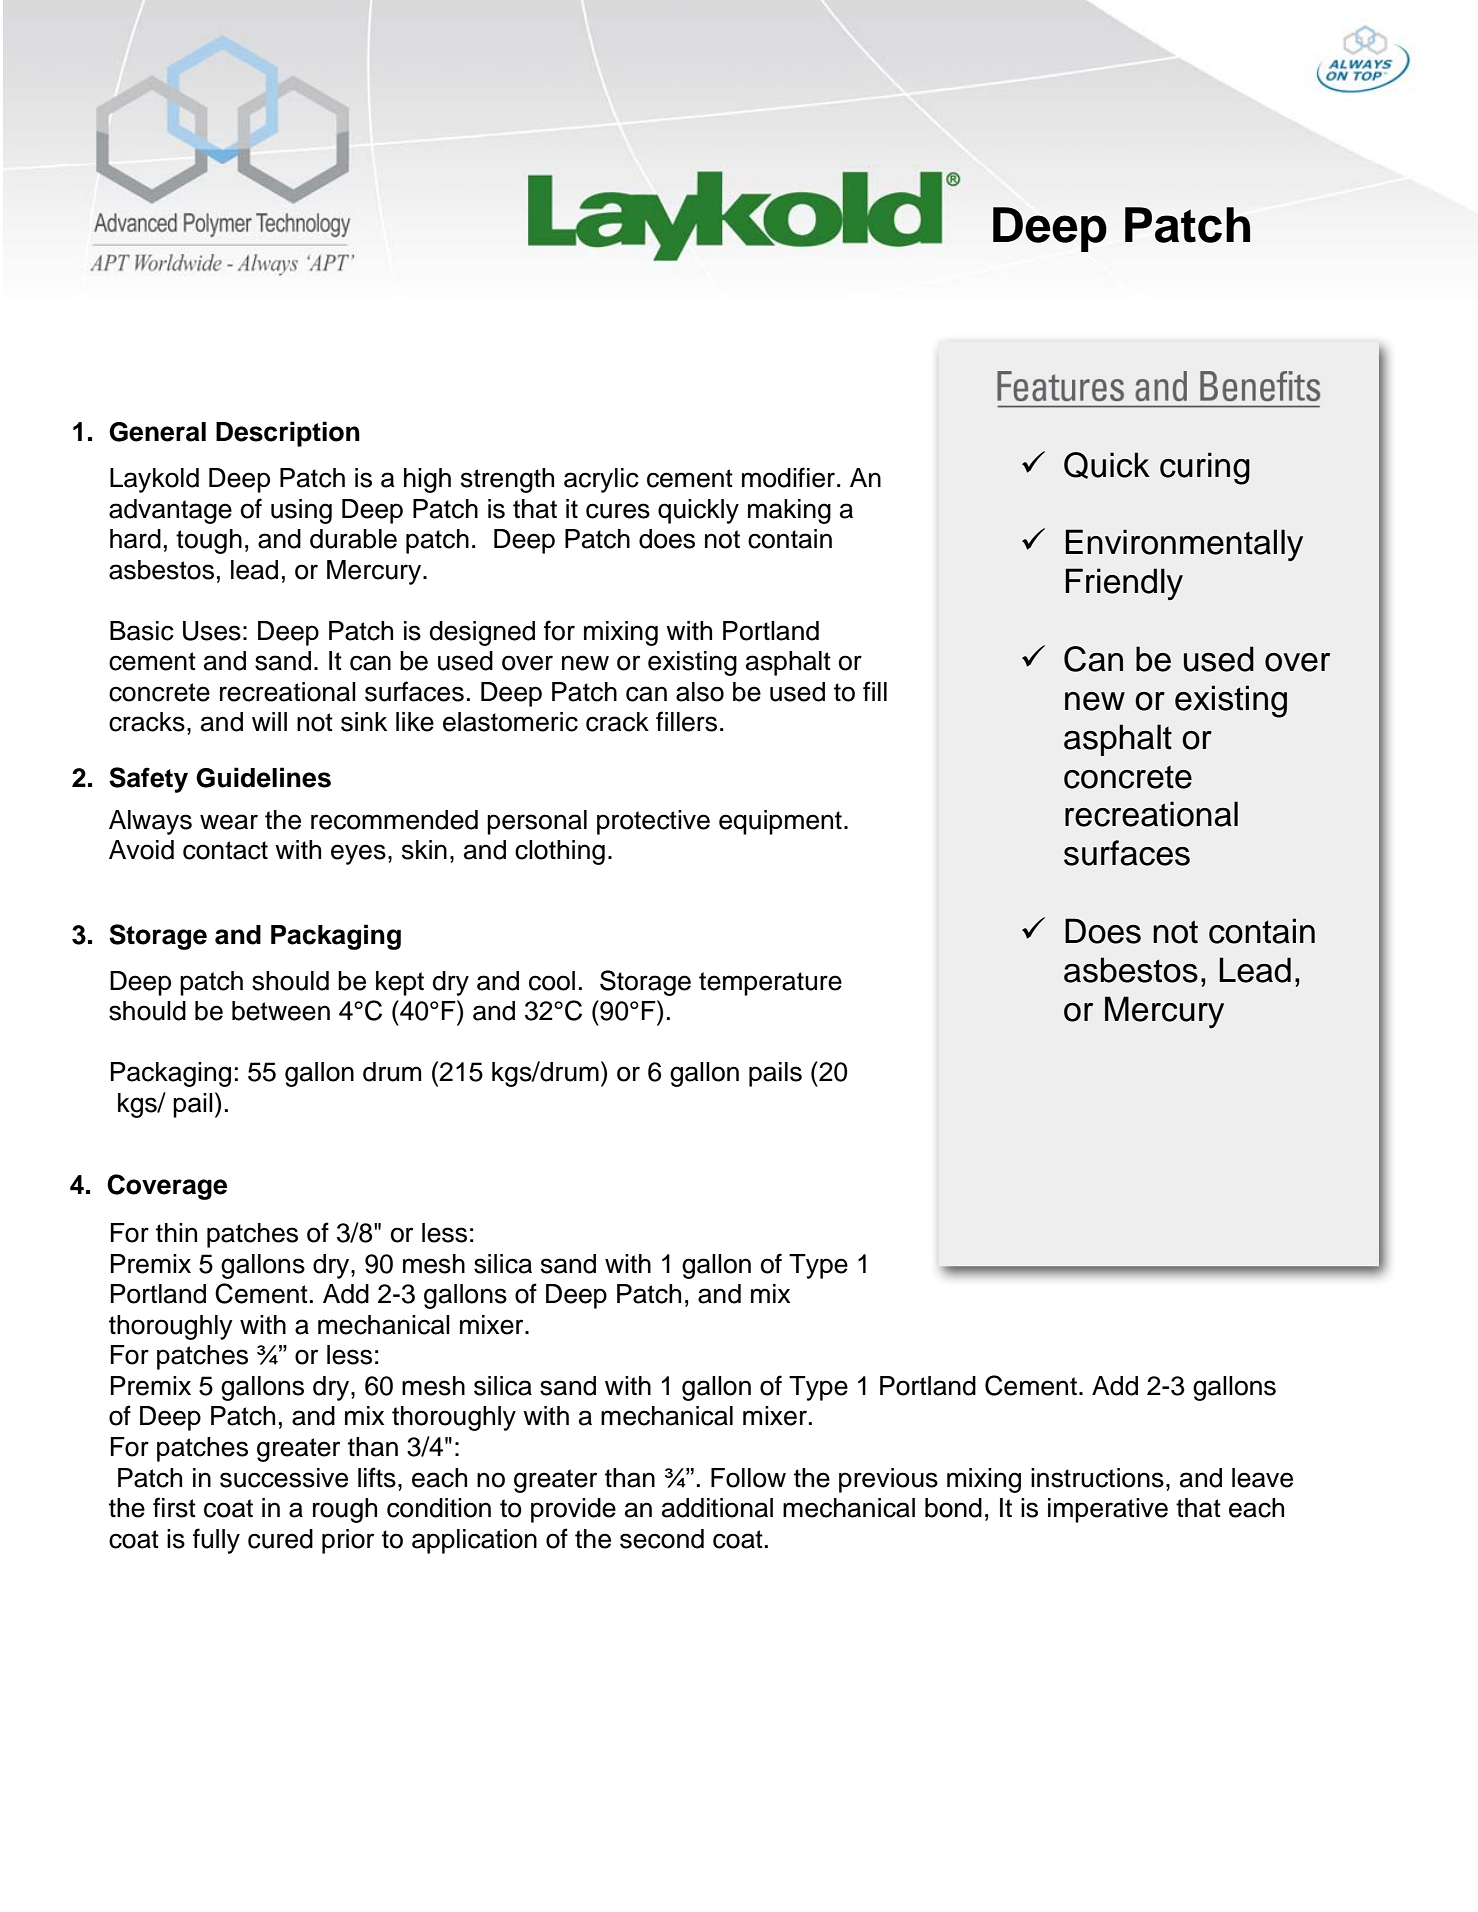 Image resolution: width=1478 pixels, height=1912 pixels. Describe the element at coordinates (770, 984) in the document. I see `temperature` at that location.
